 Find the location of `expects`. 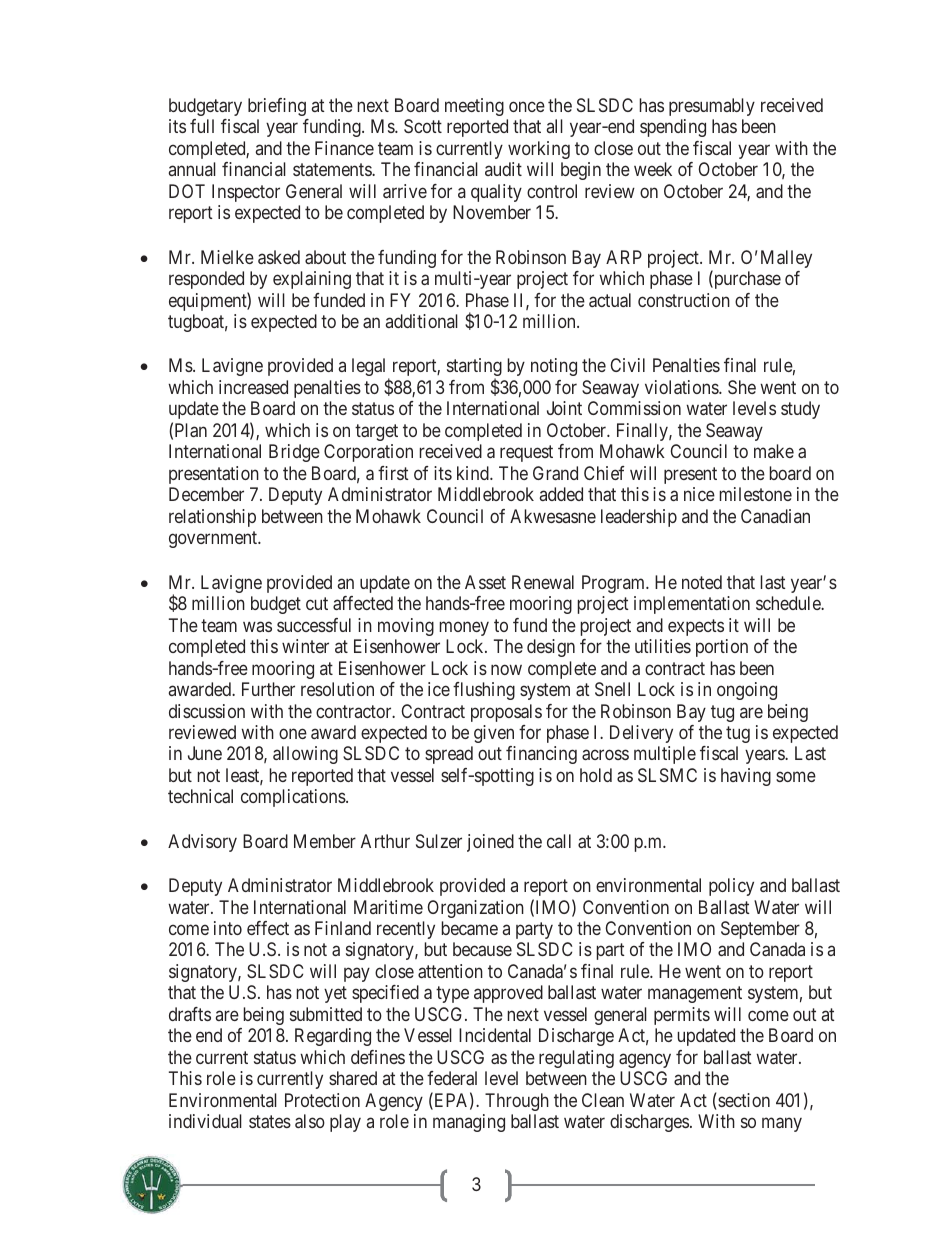

expects is located at coordinates (696, 627).
